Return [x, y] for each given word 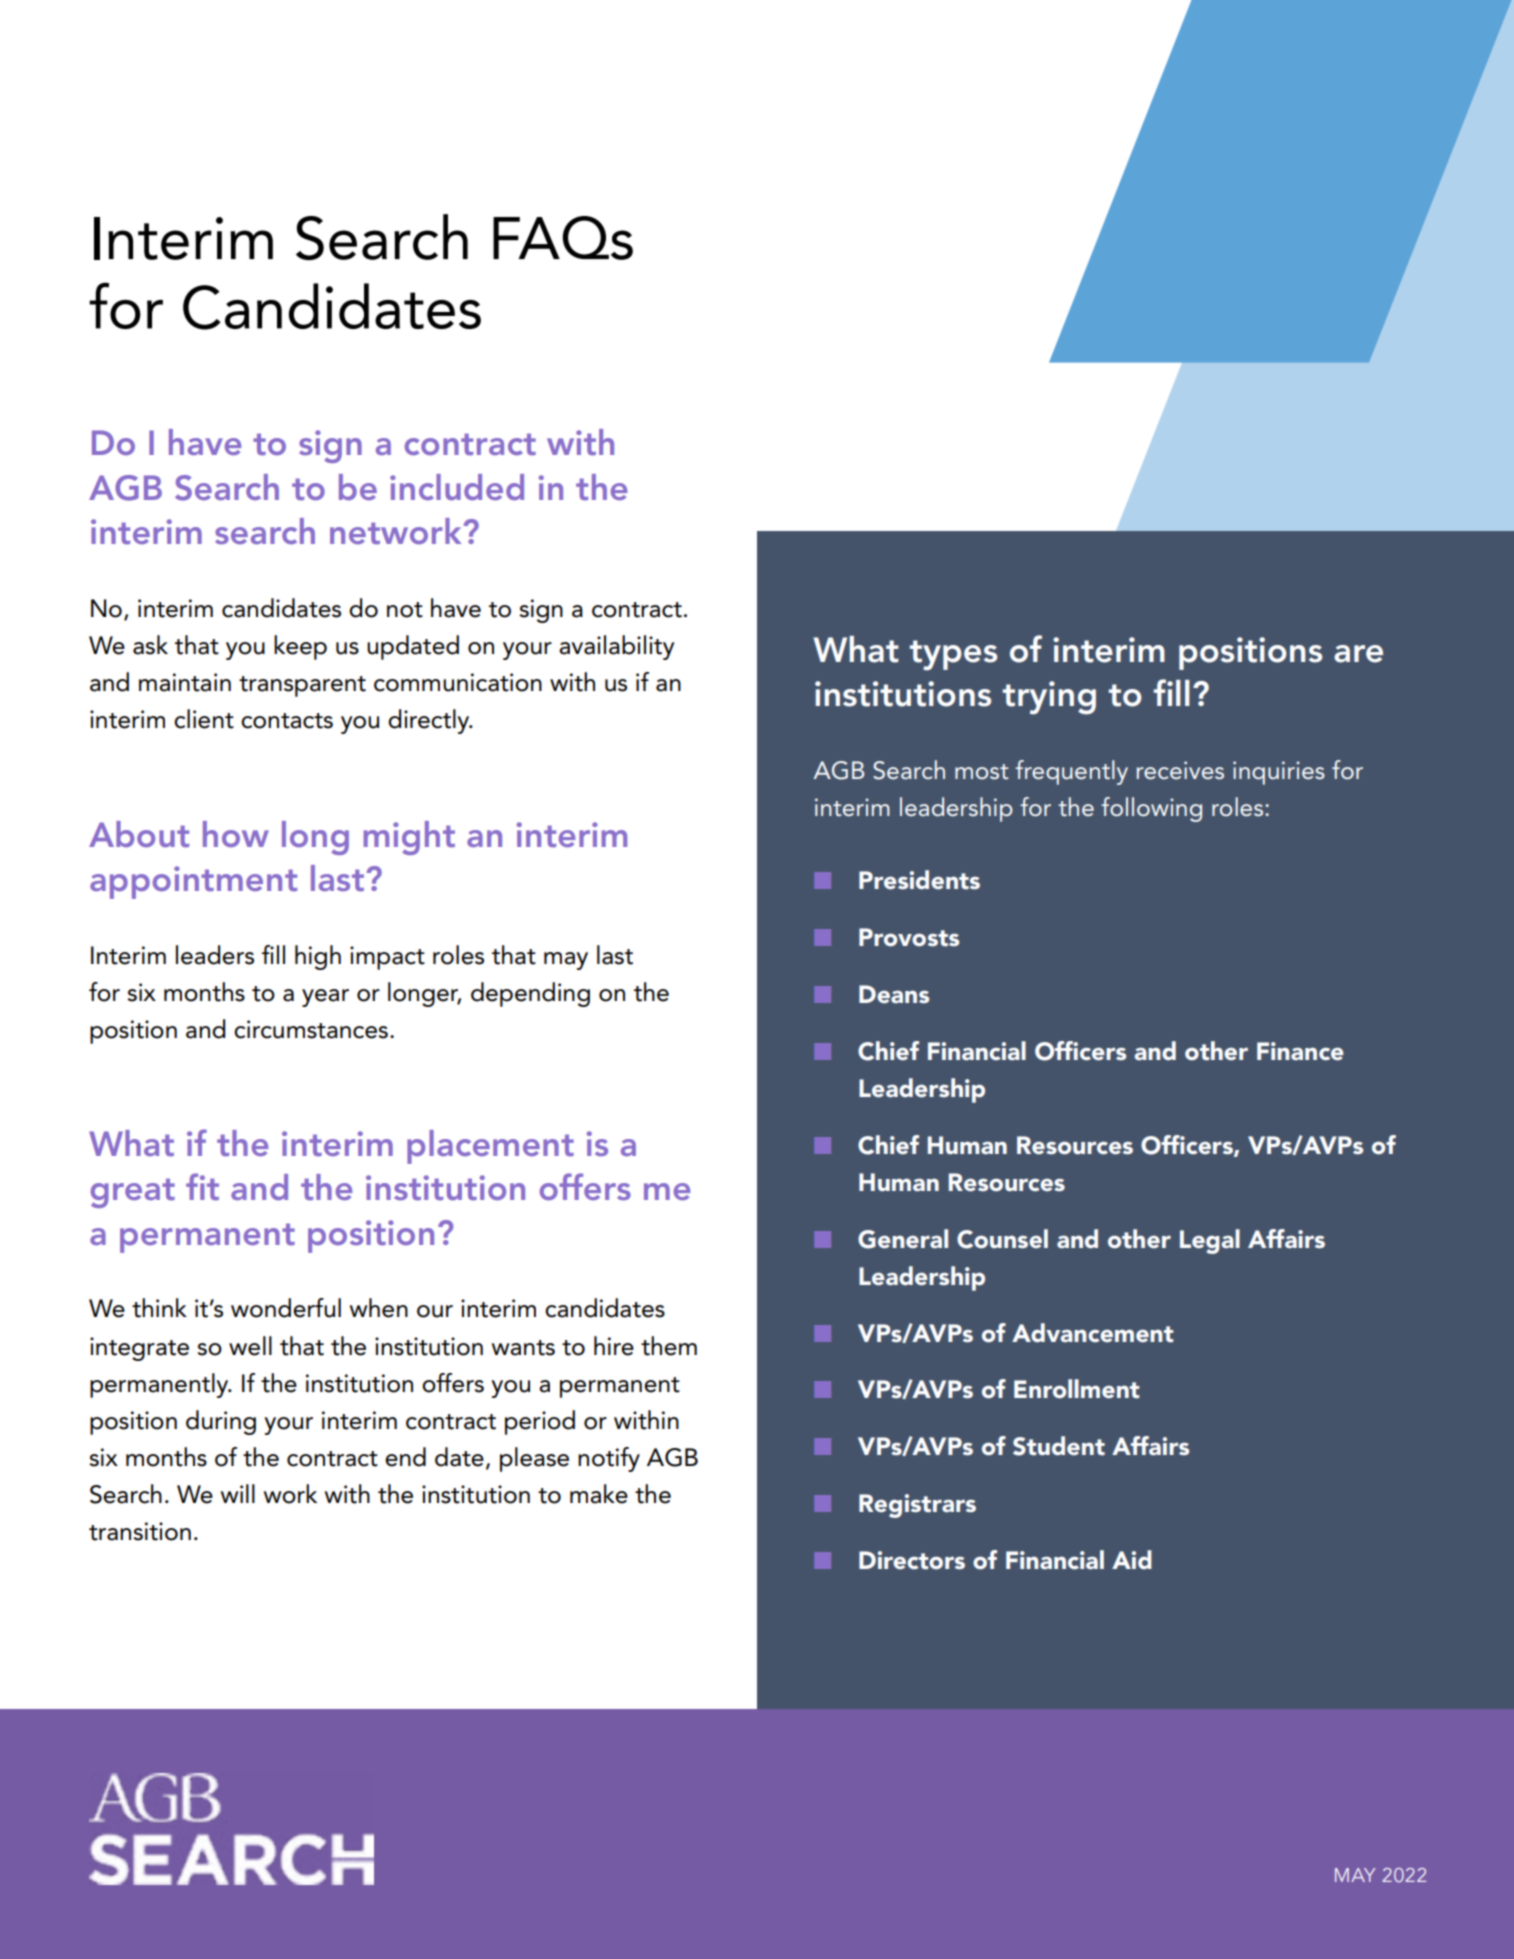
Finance [1300, 1051]
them [669, 1346]
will [238, 1493]
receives [1180, 770]
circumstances [311, 1029]
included [457, 487]
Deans [894, 994]
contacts [287, 721]
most [982, 772]
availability [616, 647]
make [599, 1494]
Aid [1132, 1559]
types [953, 655]
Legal [1210, 1241]
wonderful [286, 1308]
